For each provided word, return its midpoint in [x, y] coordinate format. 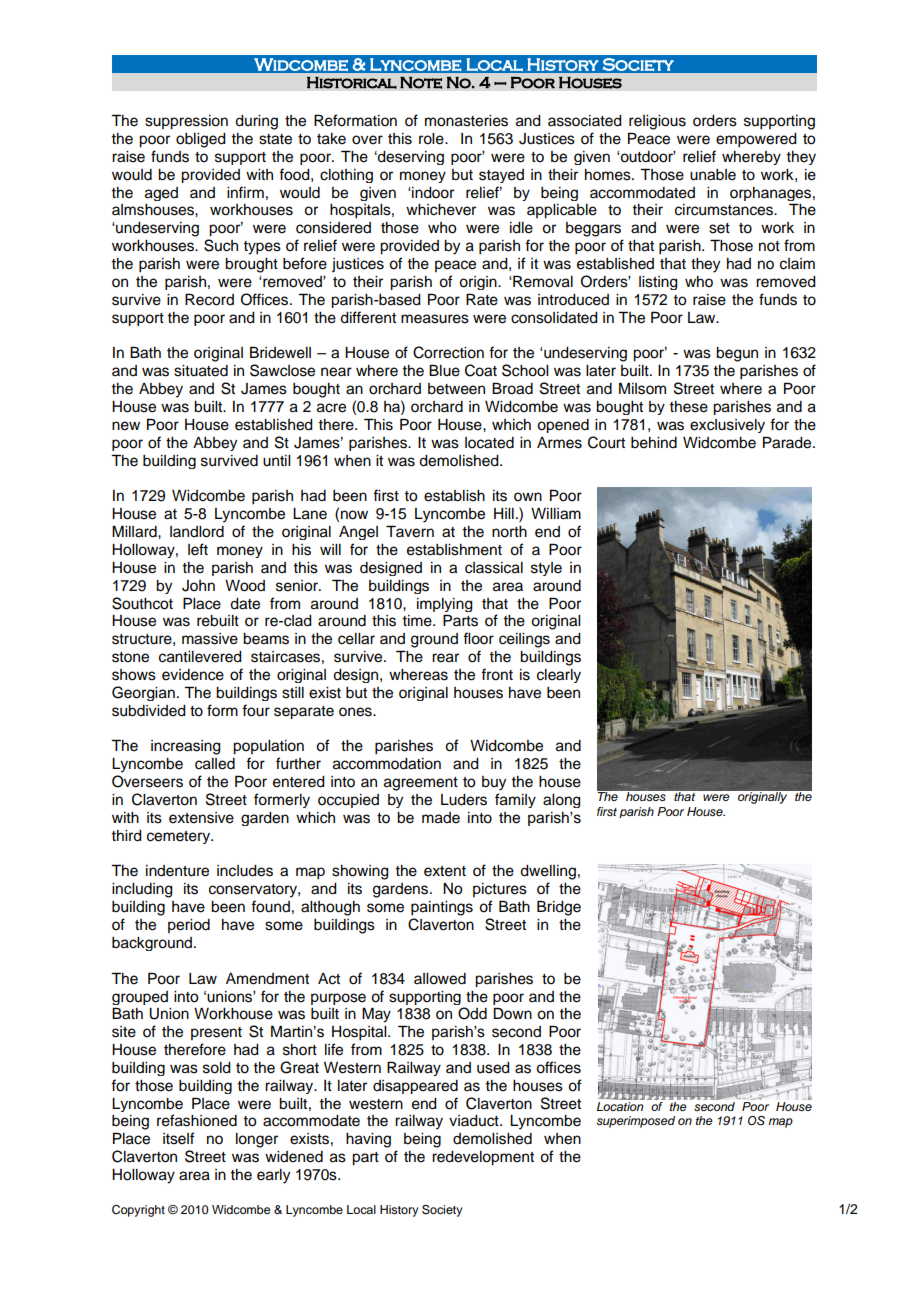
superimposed [635, 1122]
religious [657, 122]
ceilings [524, 640]
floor [478, 638]
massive [210, 639]
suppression [186, 122]
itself [179, 1138]
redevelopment [483, 1158]
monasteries [466, 121]
